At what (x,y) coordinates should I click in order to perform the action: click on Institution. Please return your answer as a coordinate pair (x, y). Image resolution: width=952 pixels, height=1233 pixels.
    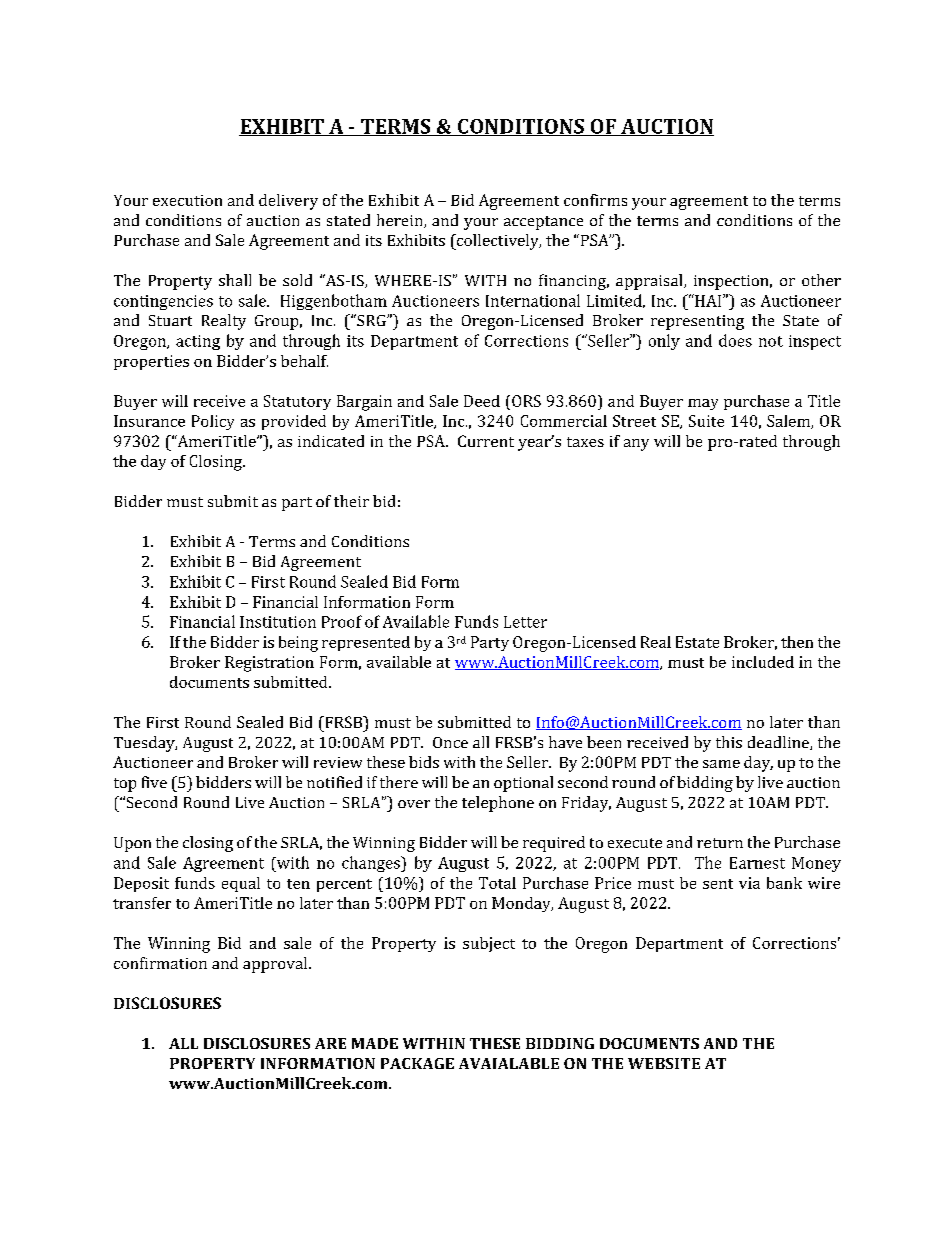
    Looking at the image, I should click on (278, 622).
